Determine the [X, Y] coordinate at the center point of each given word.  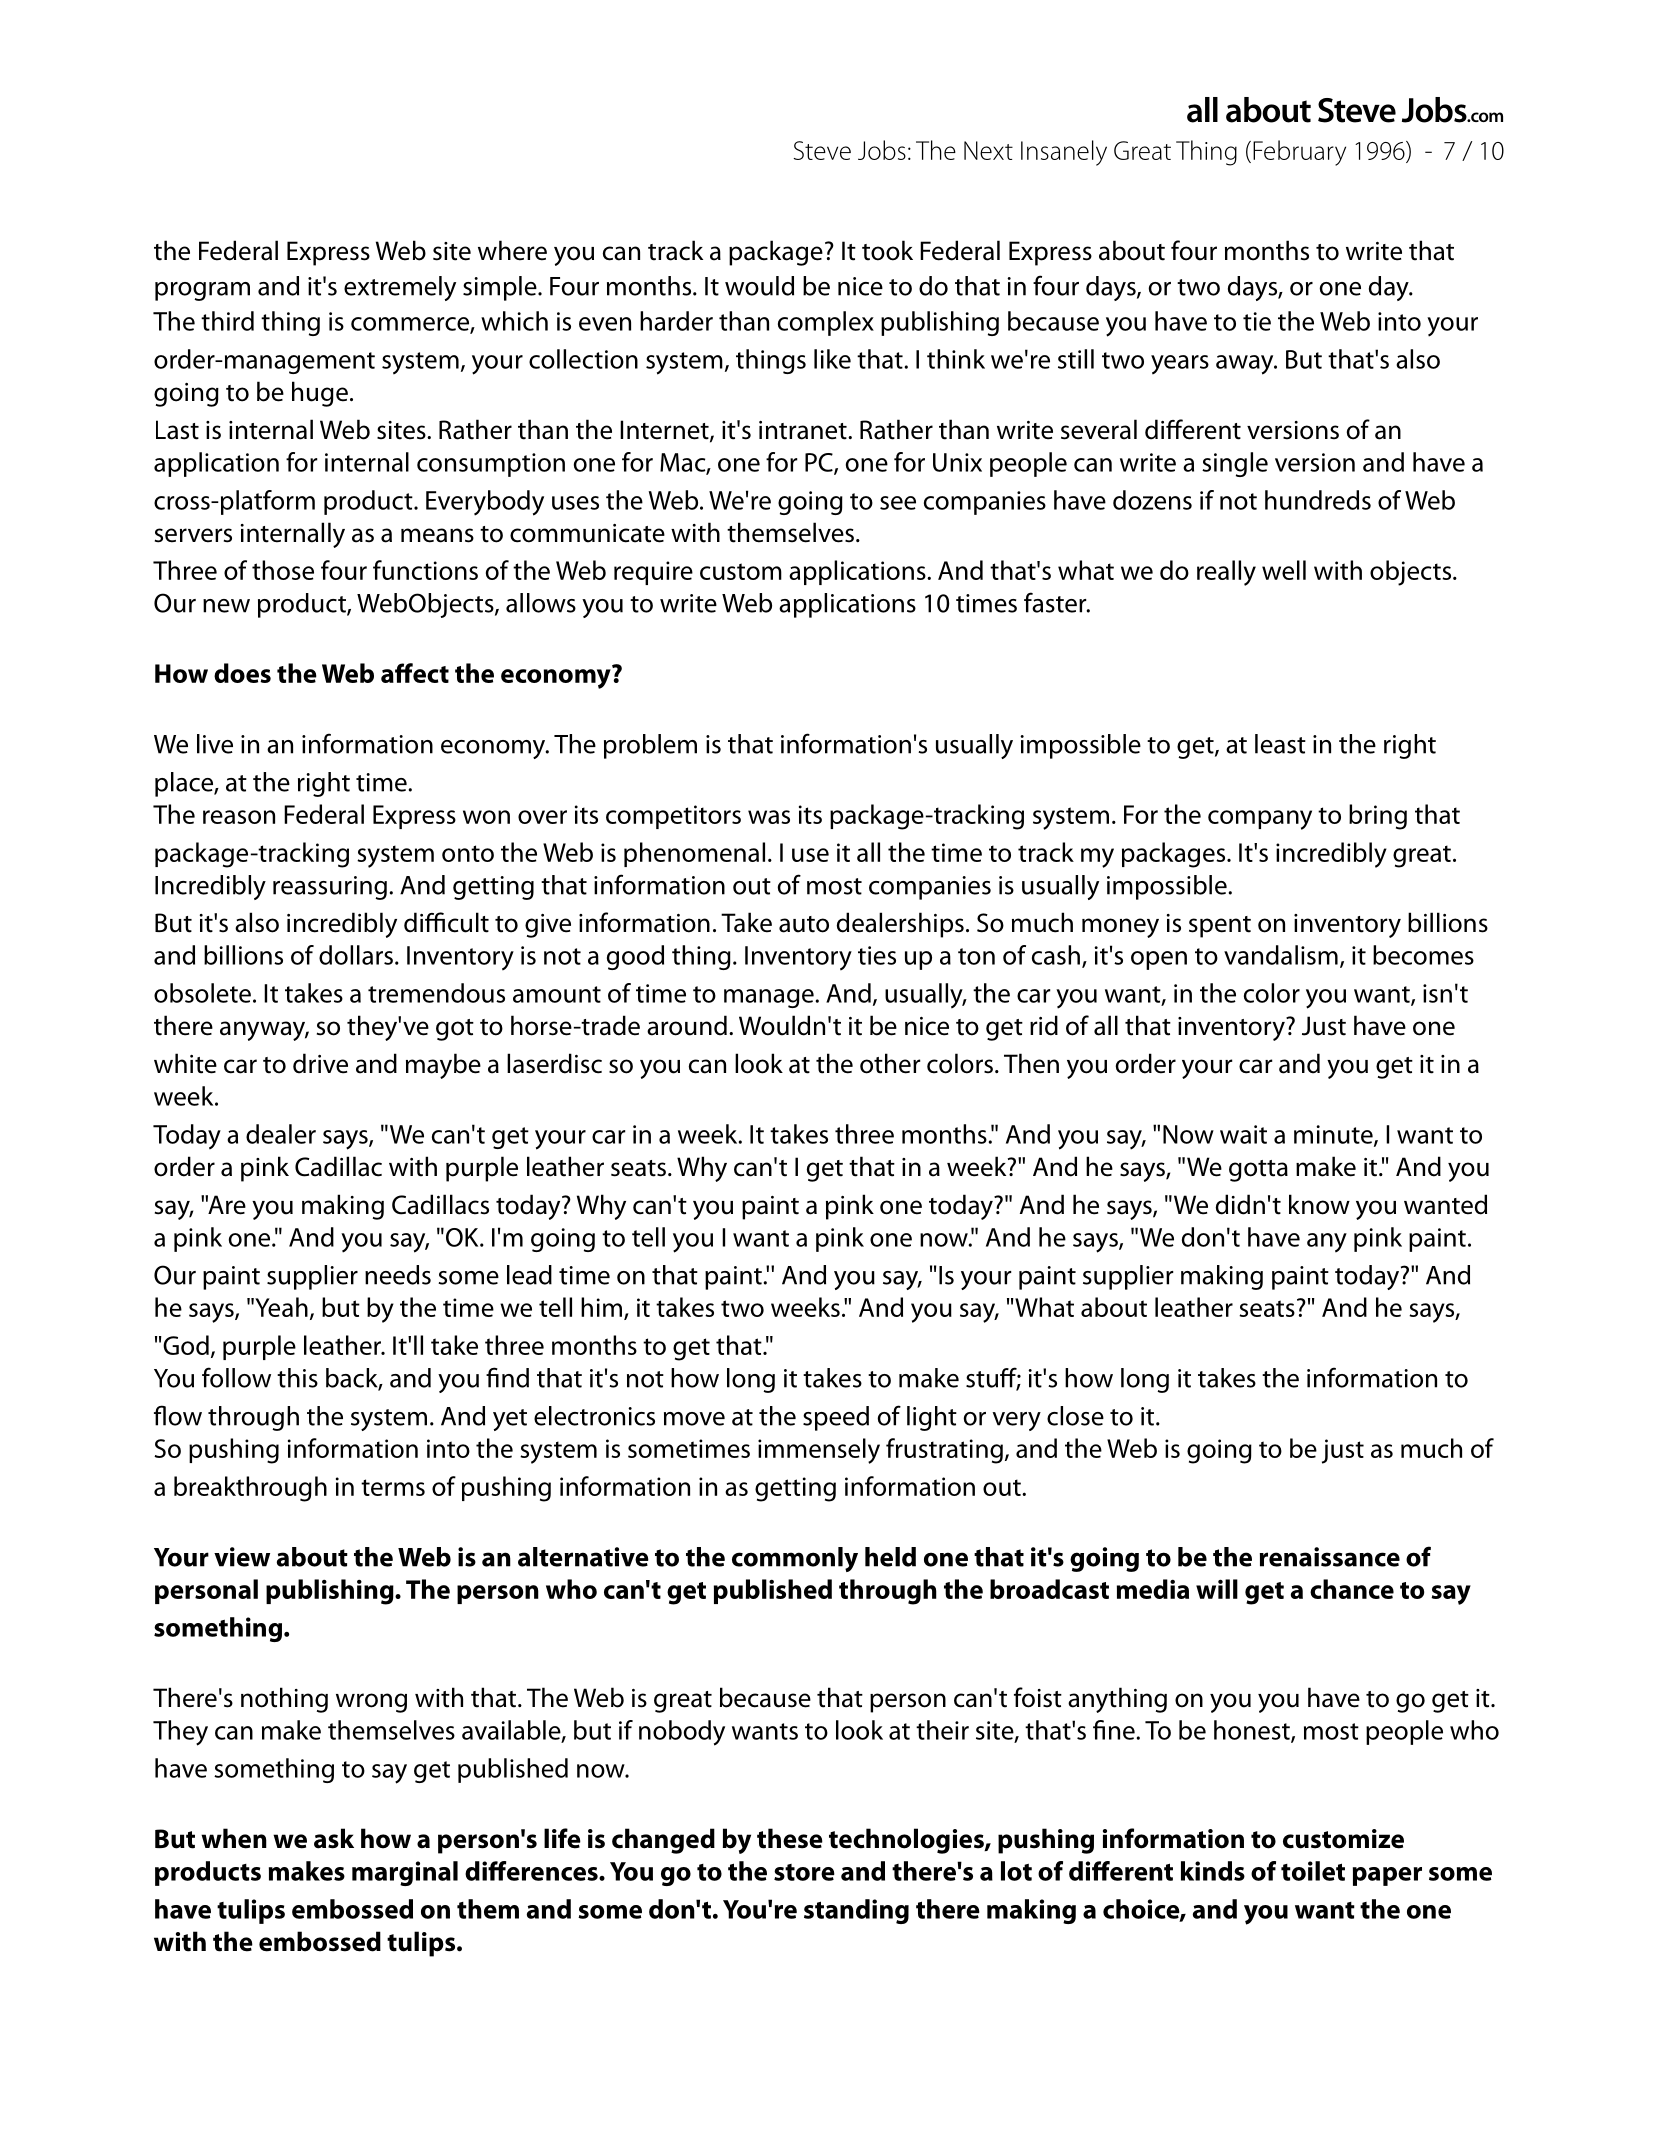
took [887, 250]
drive [320, 1063]
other [890, 1063]
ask [334, 1838]
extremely [400, 288]
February [1299, 153]
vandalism [1281, 955]
